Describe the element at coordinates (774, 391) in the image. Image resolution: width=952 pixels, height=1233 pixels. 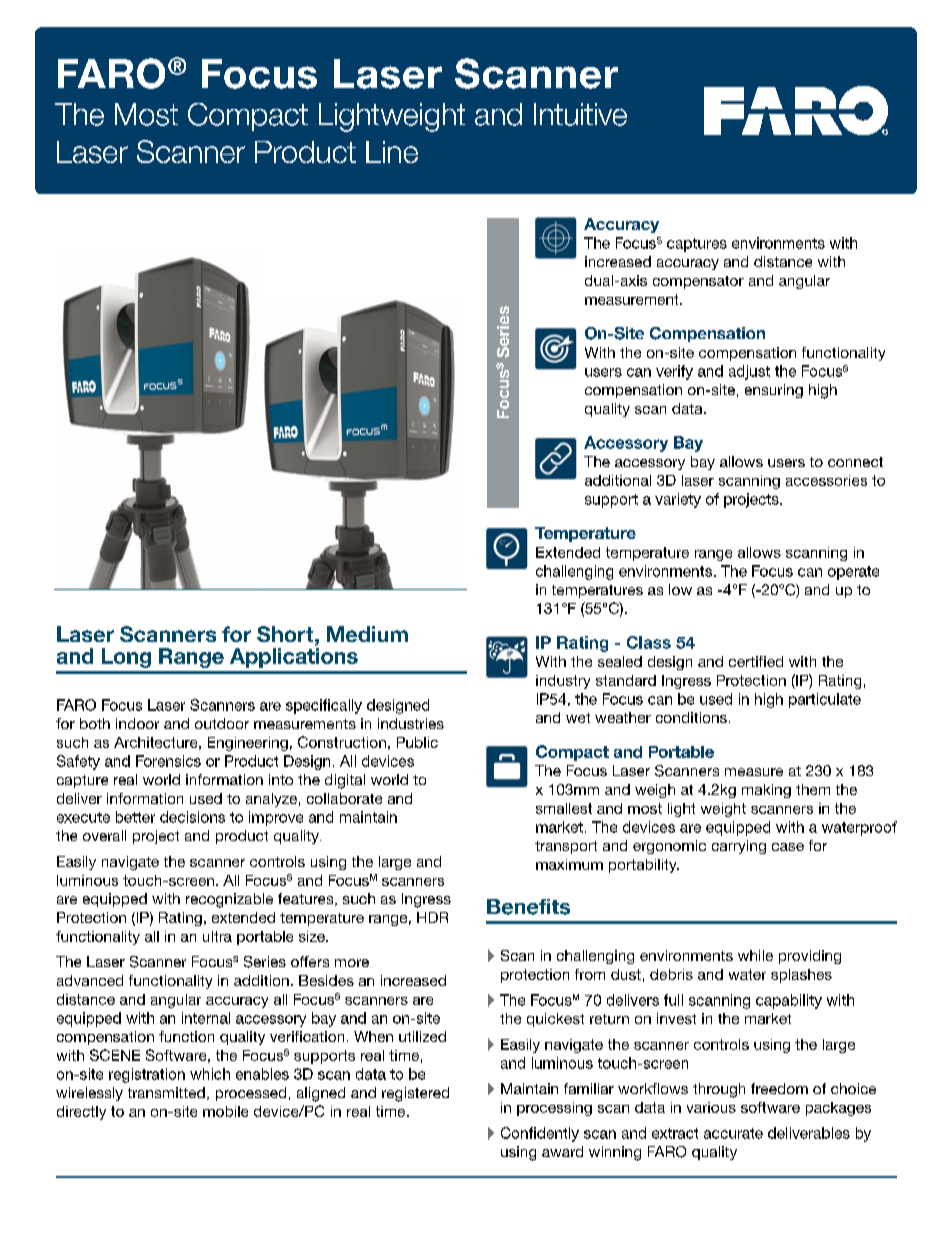
I see `ensuring` at that location.
